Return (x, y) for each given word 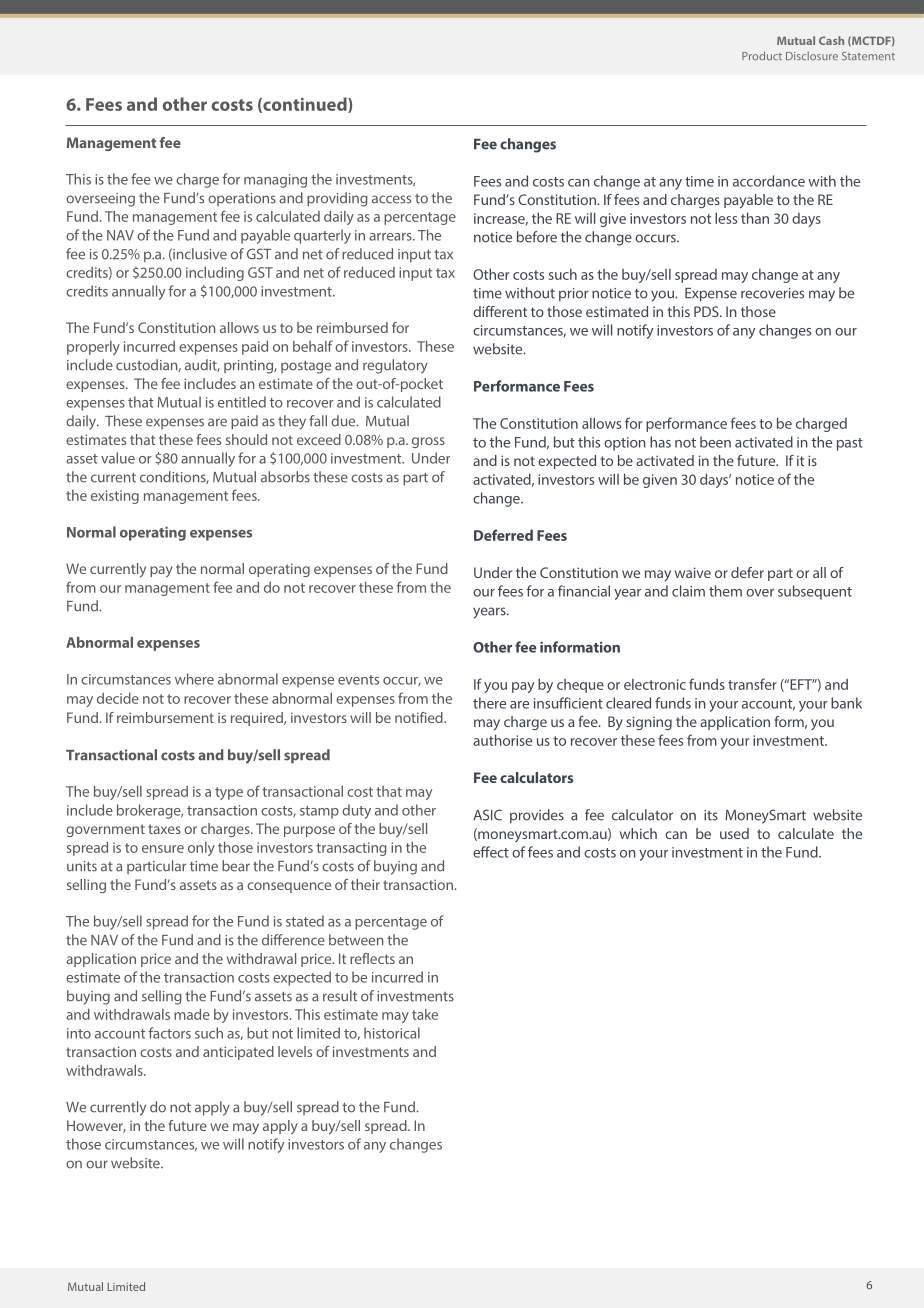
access (391, 199)
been (715, 442)
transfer (752, 684)
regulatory (395, 366)
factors (170, 1033)
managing (275, 181)
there (489, 703)
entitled (242, 402)
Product (762, 55)
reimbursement (165, 717)
